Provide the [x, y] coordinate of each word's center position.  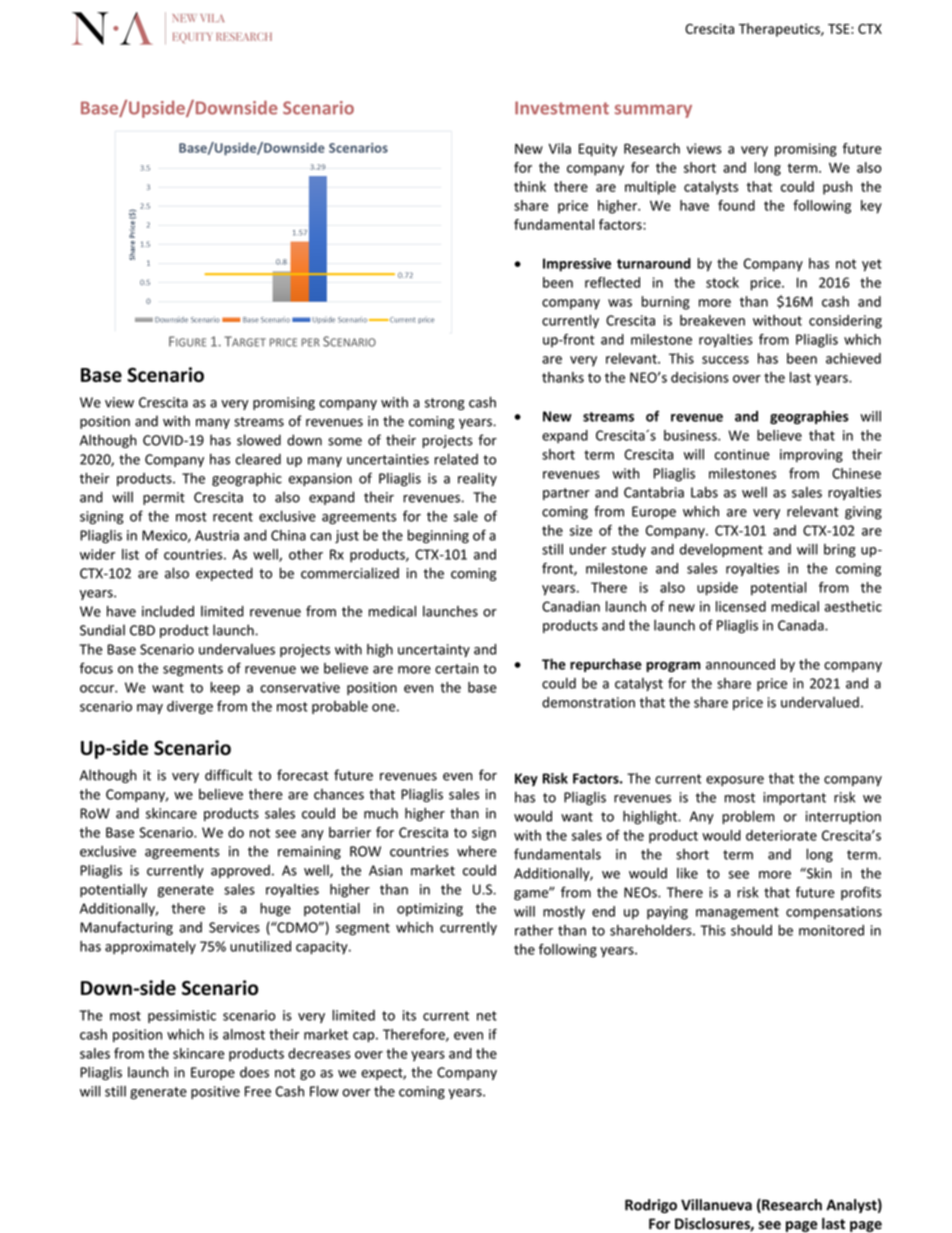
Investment [562, 108]
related [456, 459]
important [794, 798]
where [477, 851]
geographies [809, 417]
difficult [228, 775]
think [530, 186]
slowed [259, 440]
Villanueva [716, 1205]
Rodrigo [651, 1206]
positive [215, 1092]
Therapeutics [780, 30]
